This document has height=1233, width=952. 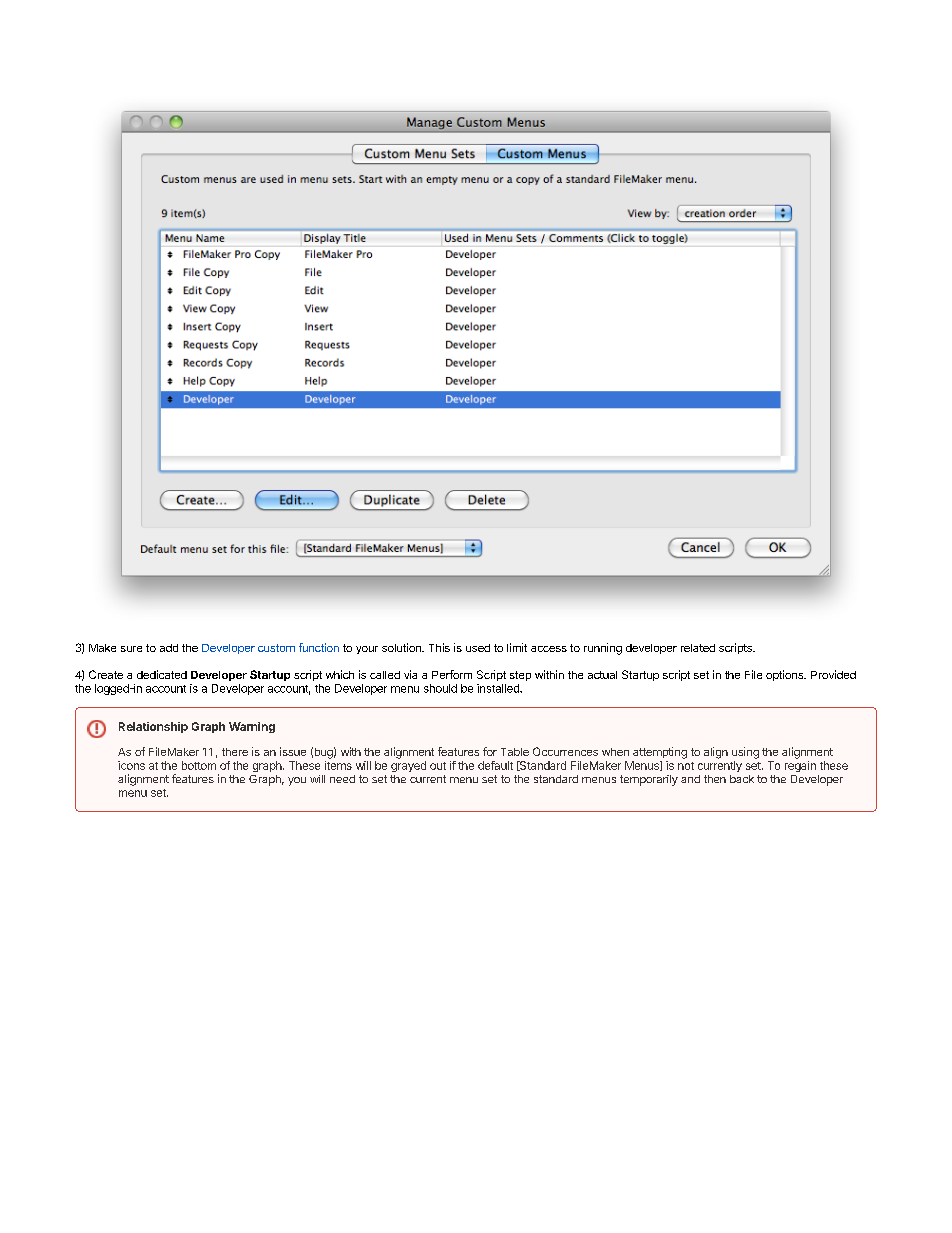 What do you see at coordinates (162, 674) in the document?
I see `dedicated` at bounding box center [162, 674].
